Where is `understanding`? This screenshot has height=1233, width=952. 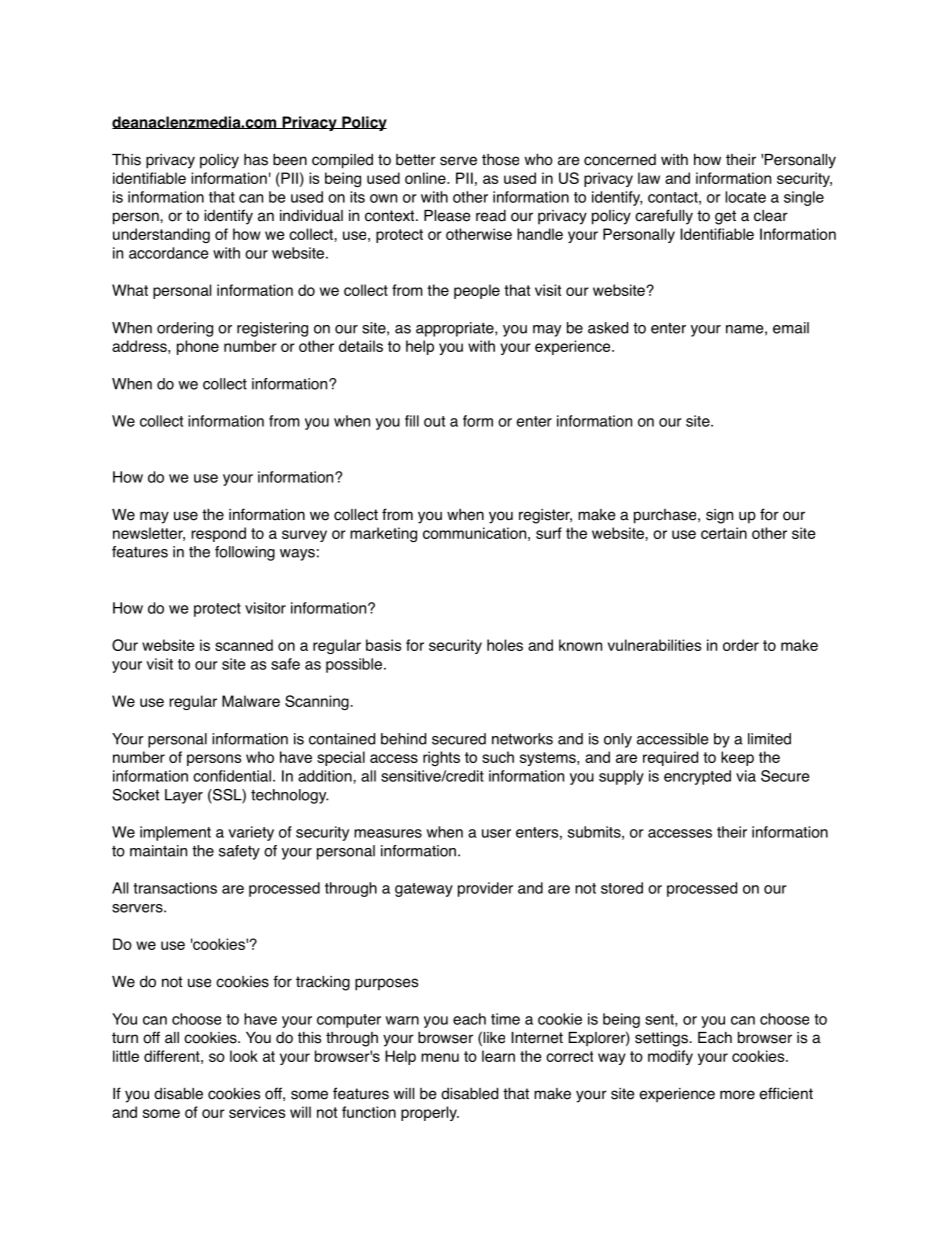
understanding is located at coordinates (161, 235).
